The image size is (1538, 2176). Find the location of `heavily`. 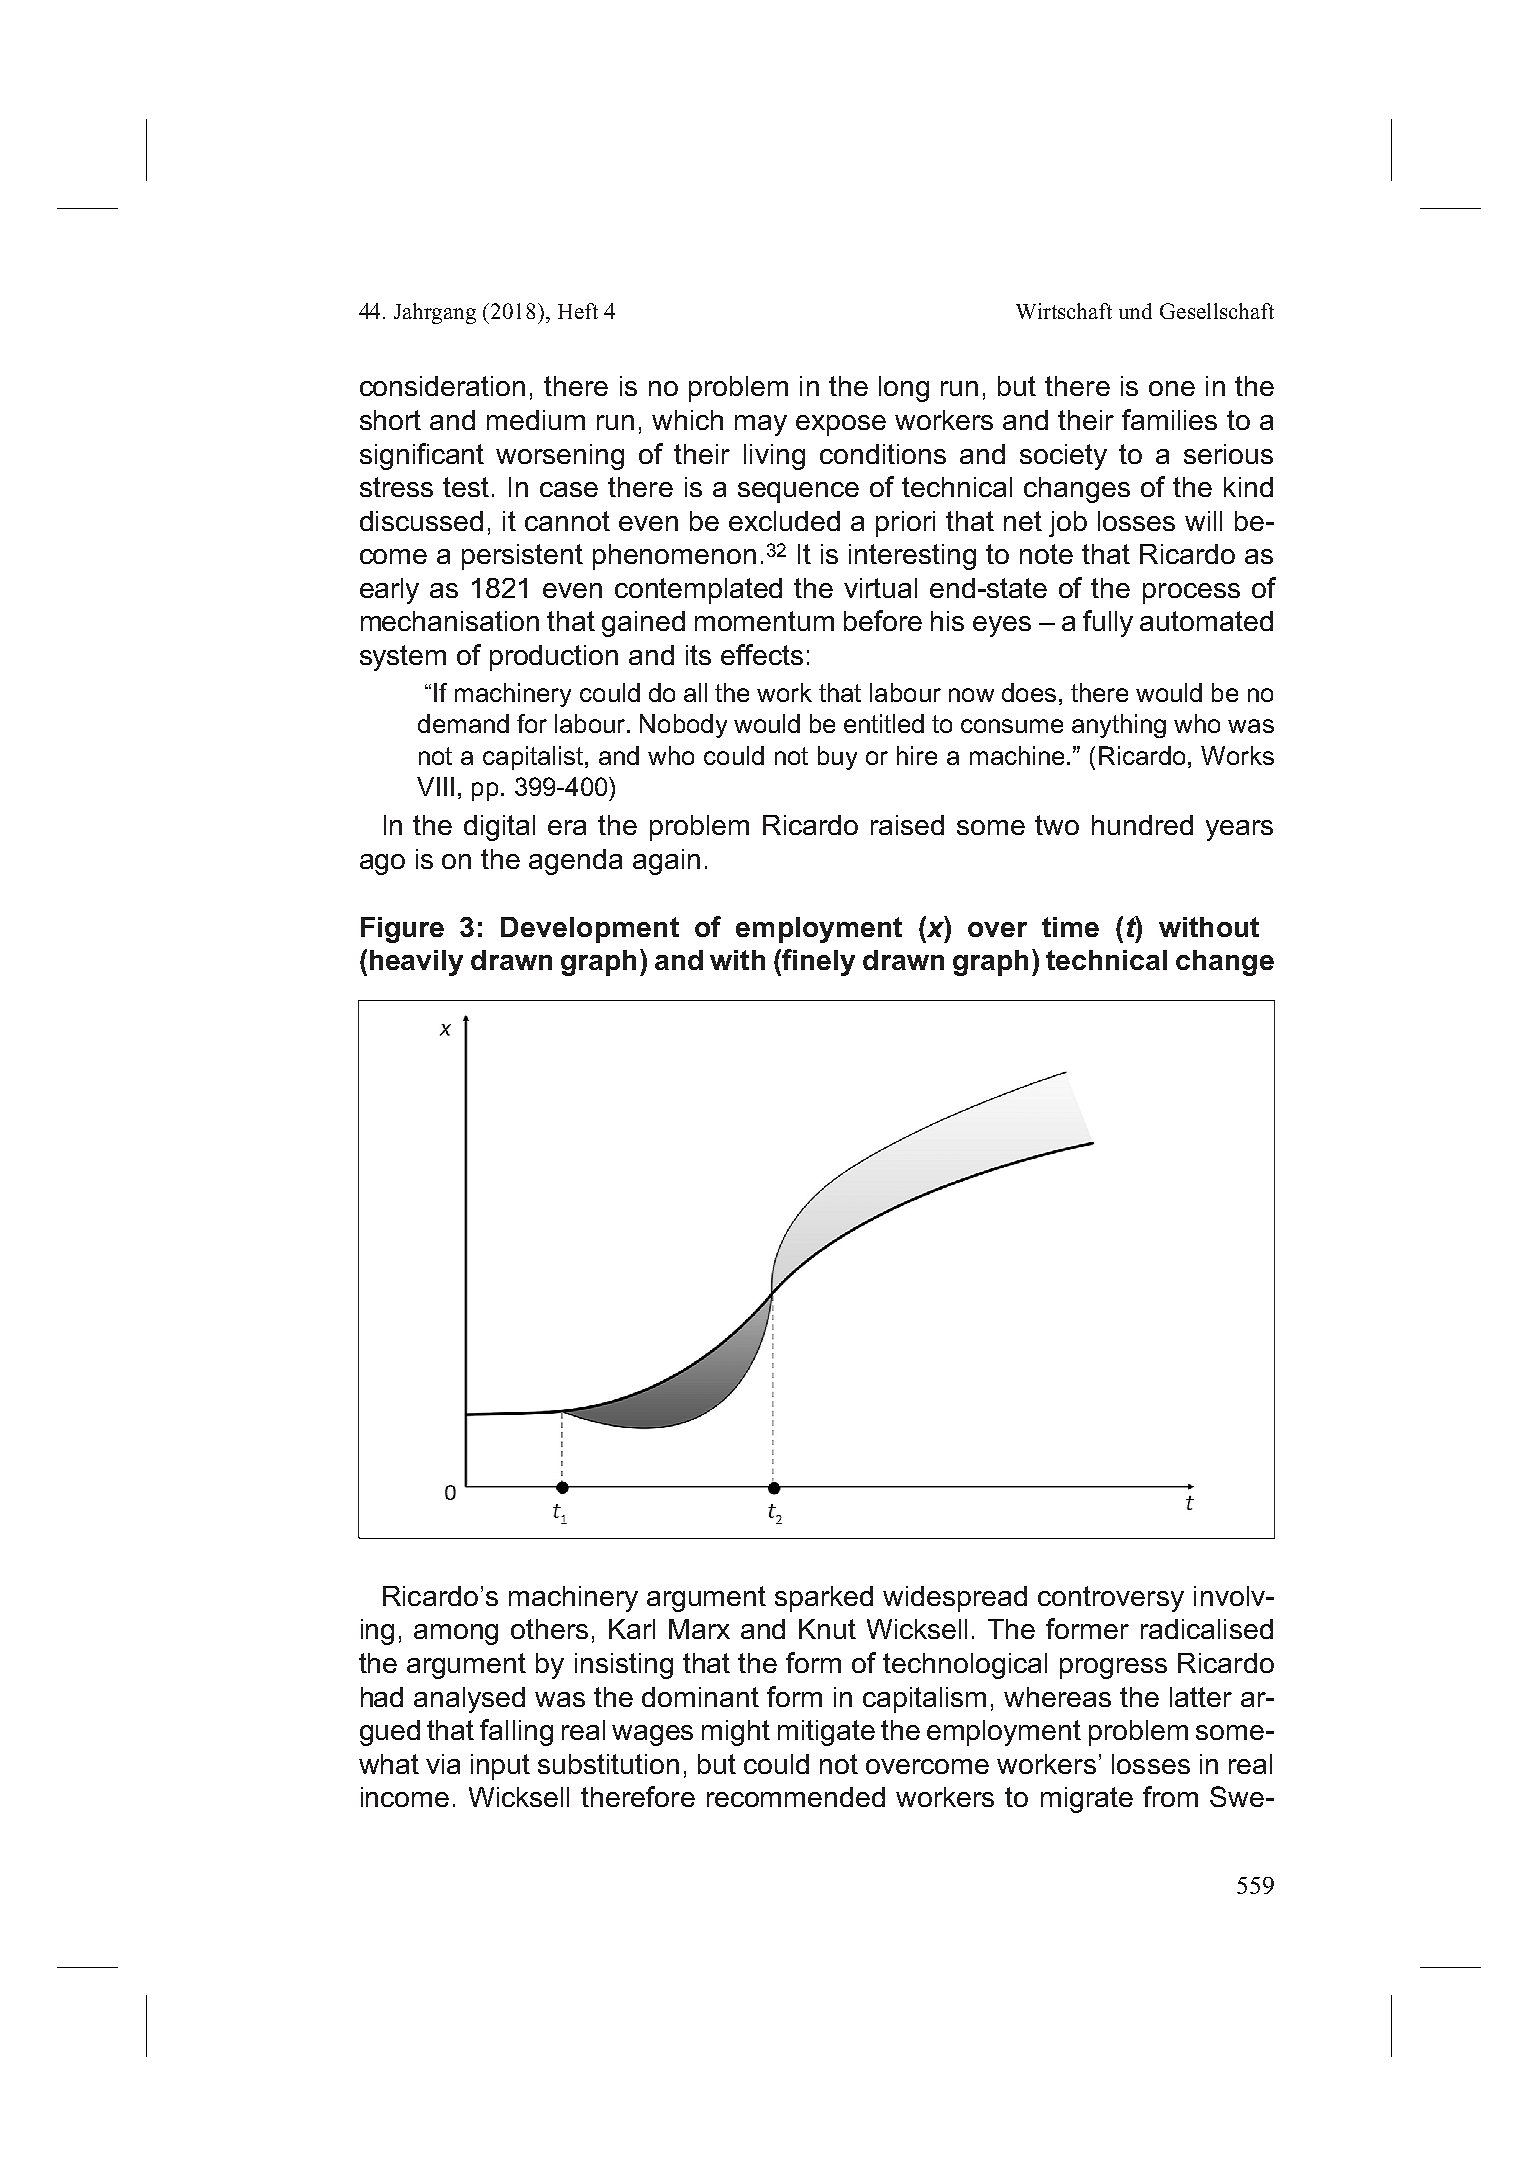

heavily is located at coordinates (416, 963).
